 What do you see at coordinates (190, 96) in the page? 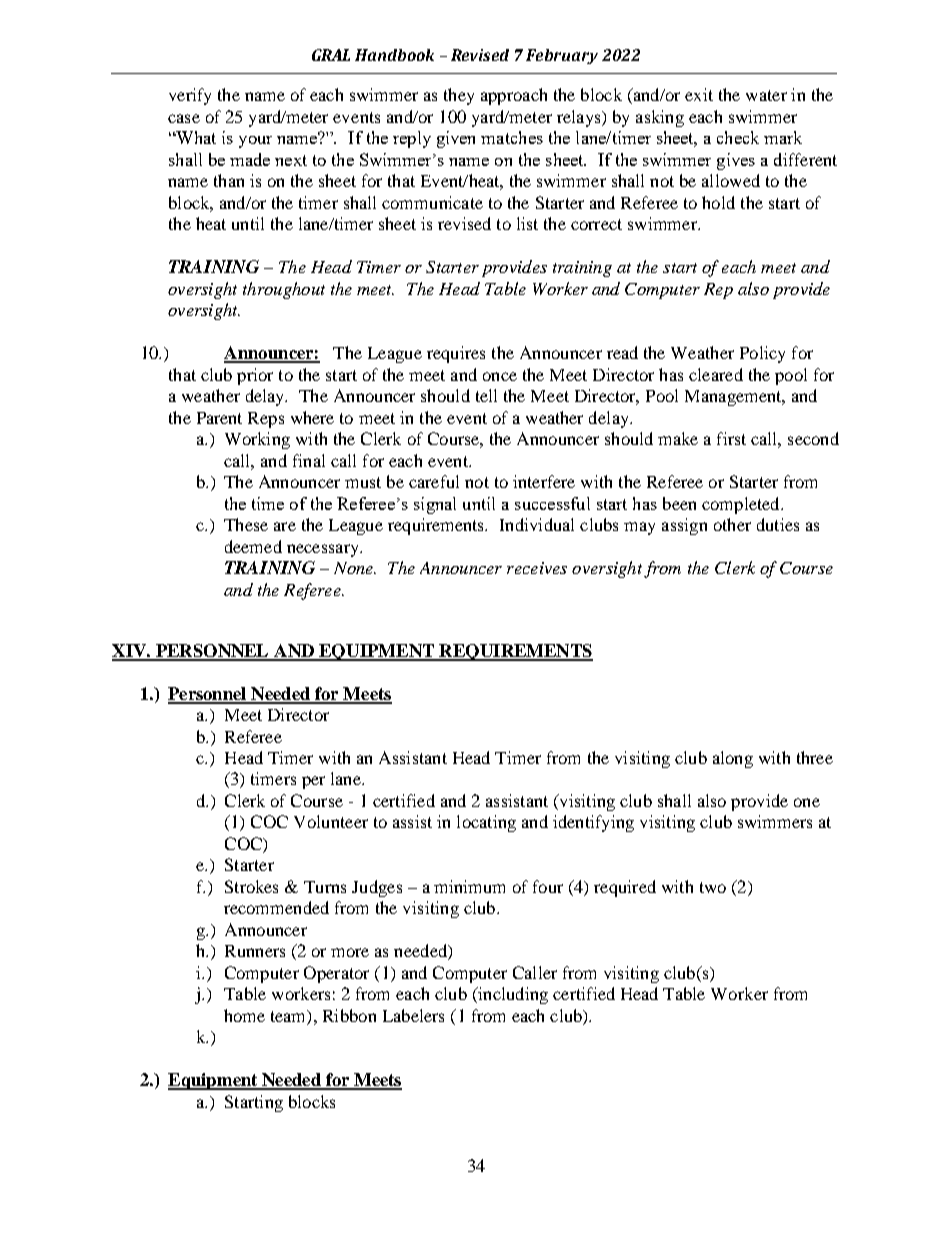
I see `verify` at bounding box center [190, 96].
